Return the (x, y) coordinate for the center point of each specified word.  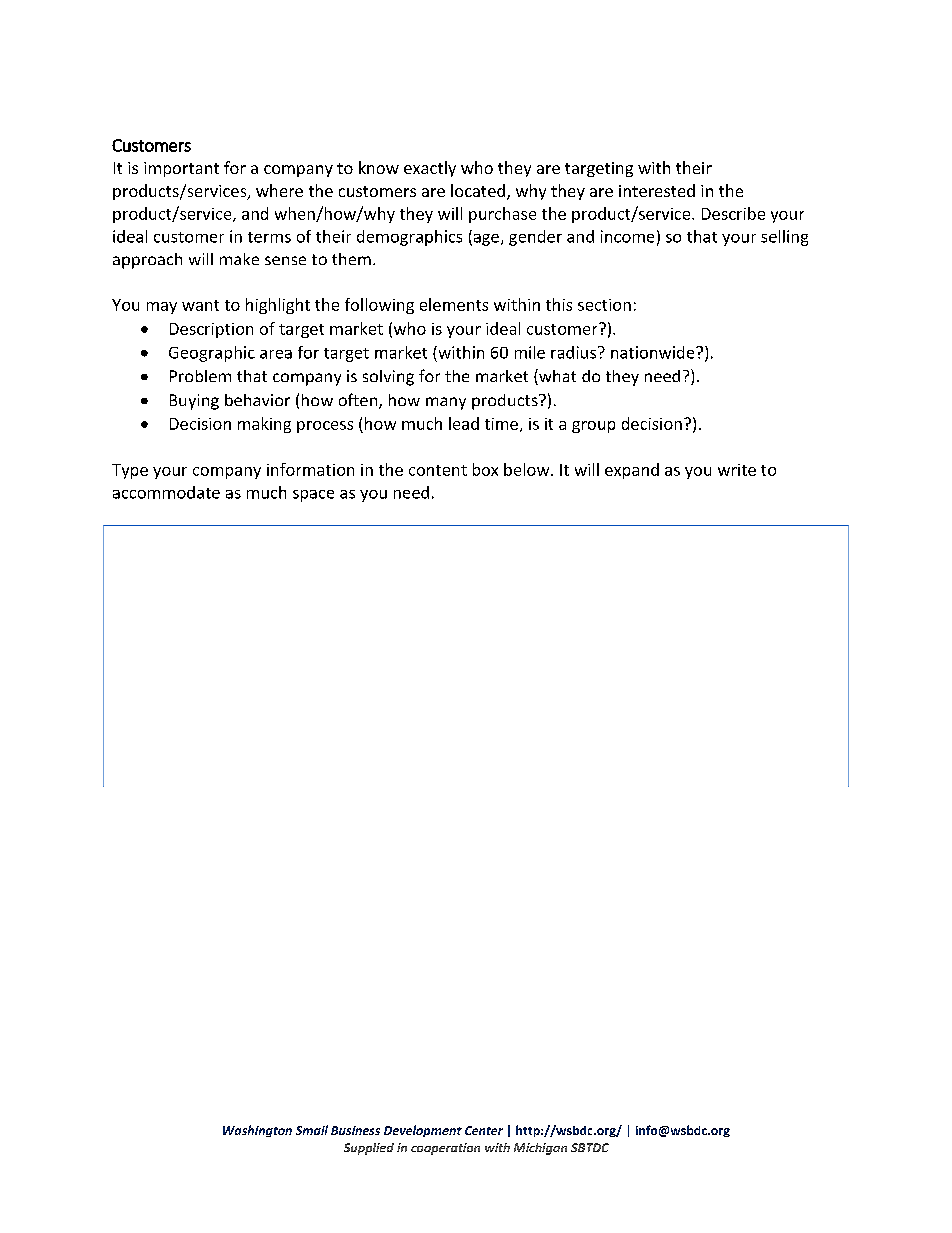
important (181, 169)
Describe (733, 213)
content (438, 470)
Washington (257, 1131)
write (737, 470)
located (478, 190)
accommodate (166, 492)
